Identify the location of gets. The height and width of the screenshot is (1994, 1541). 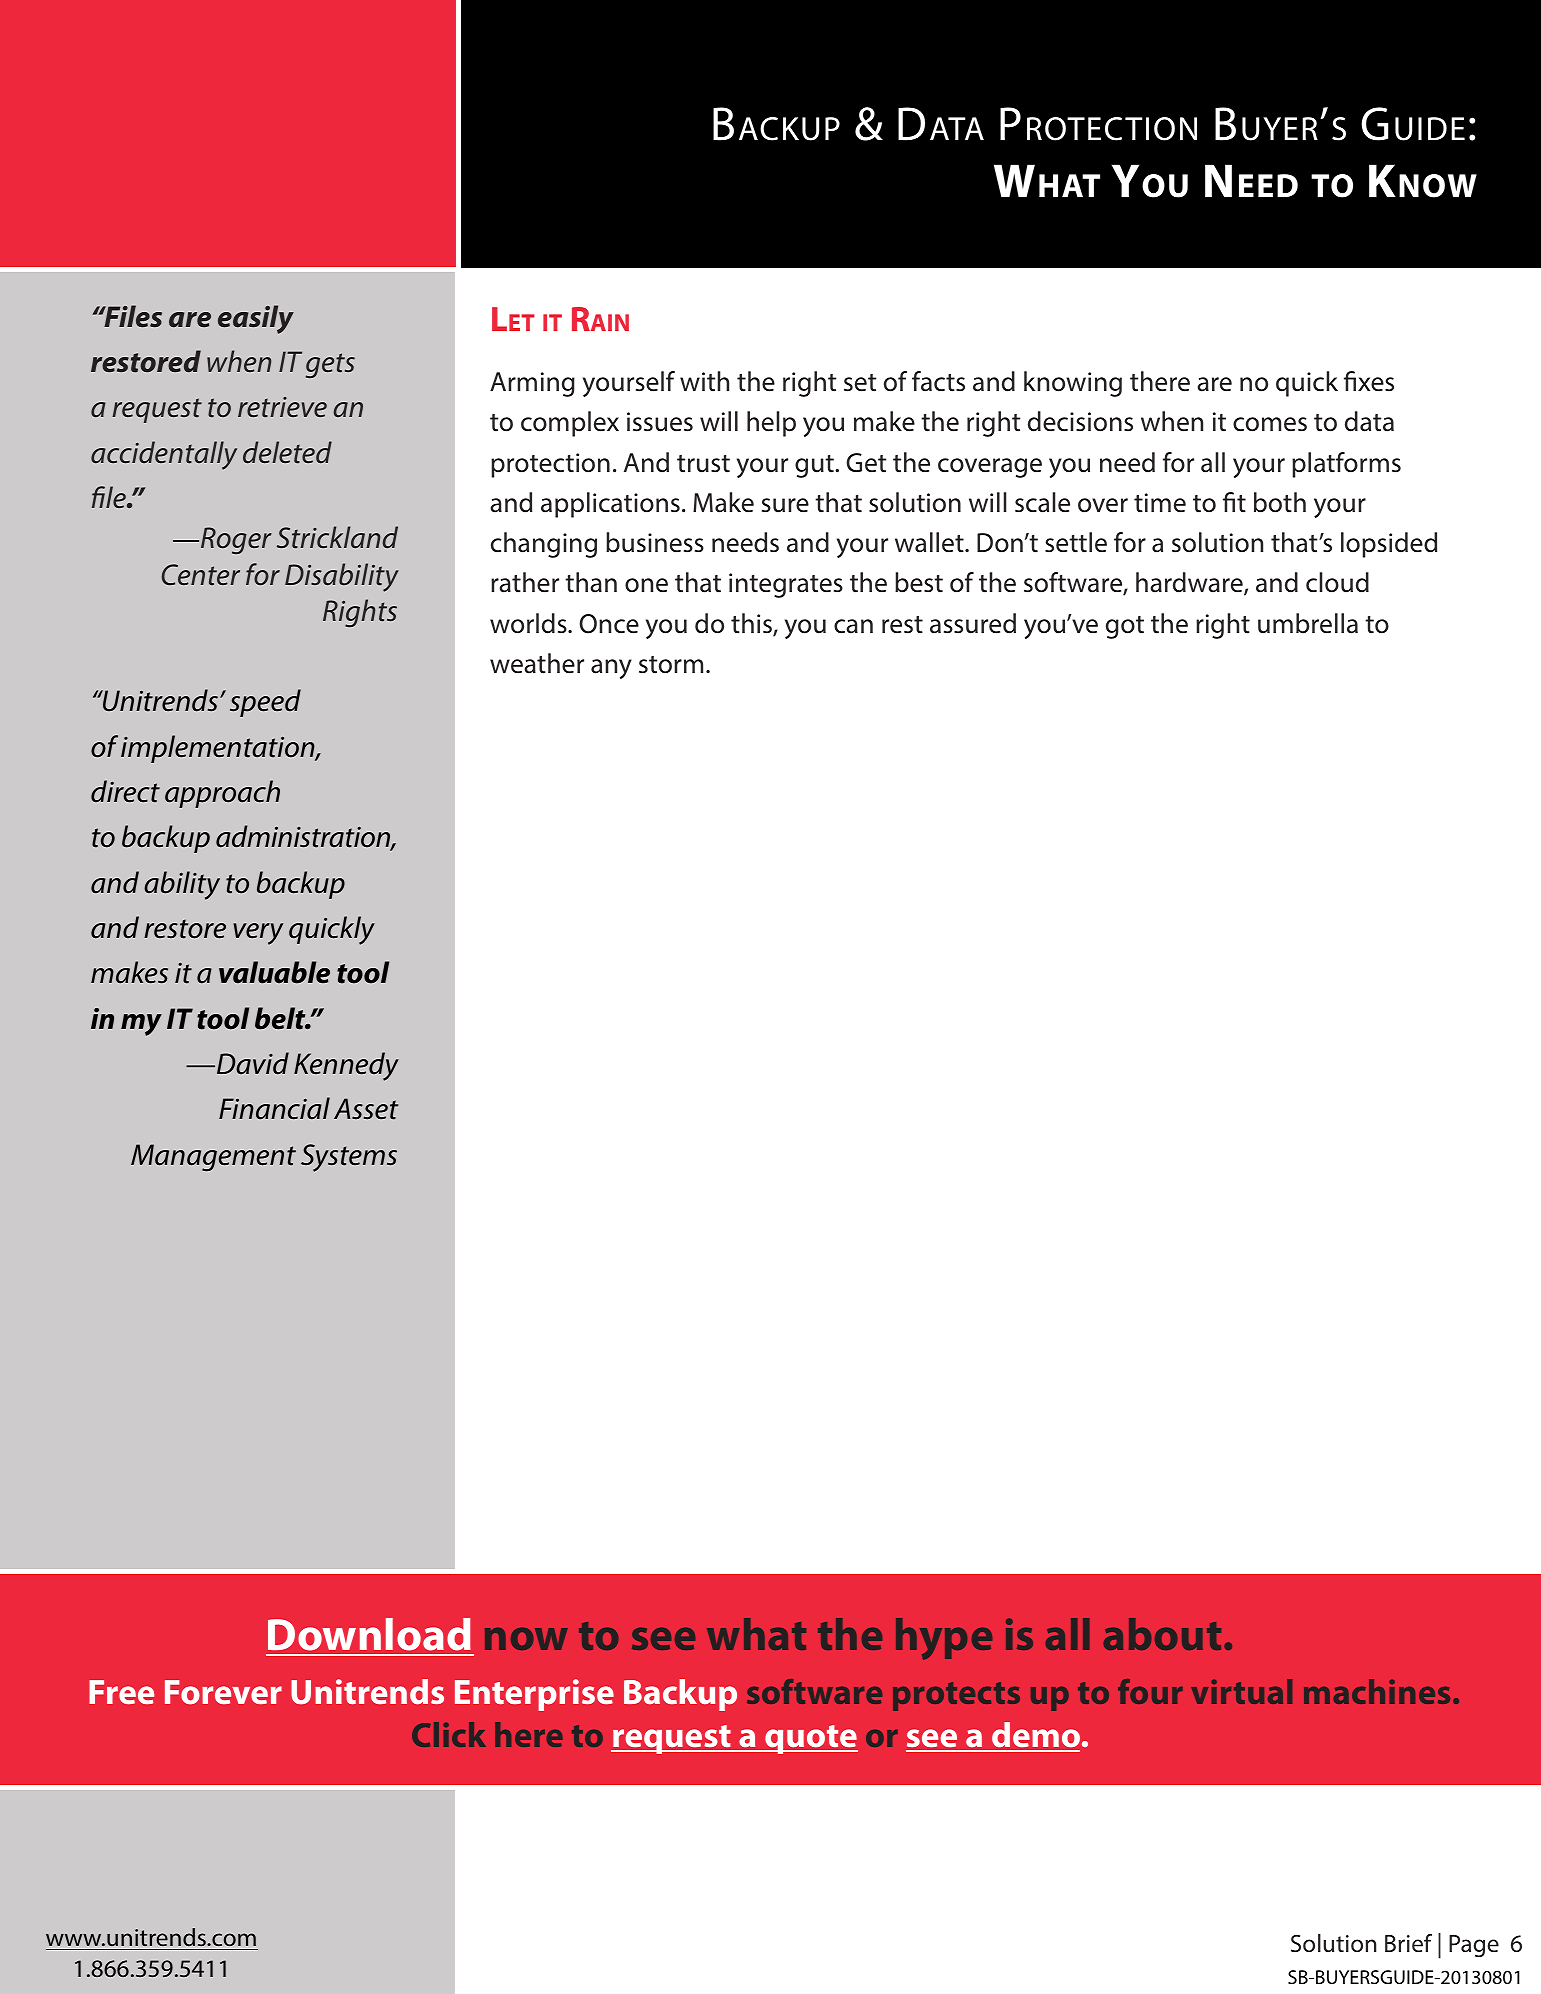
(330, 365).
